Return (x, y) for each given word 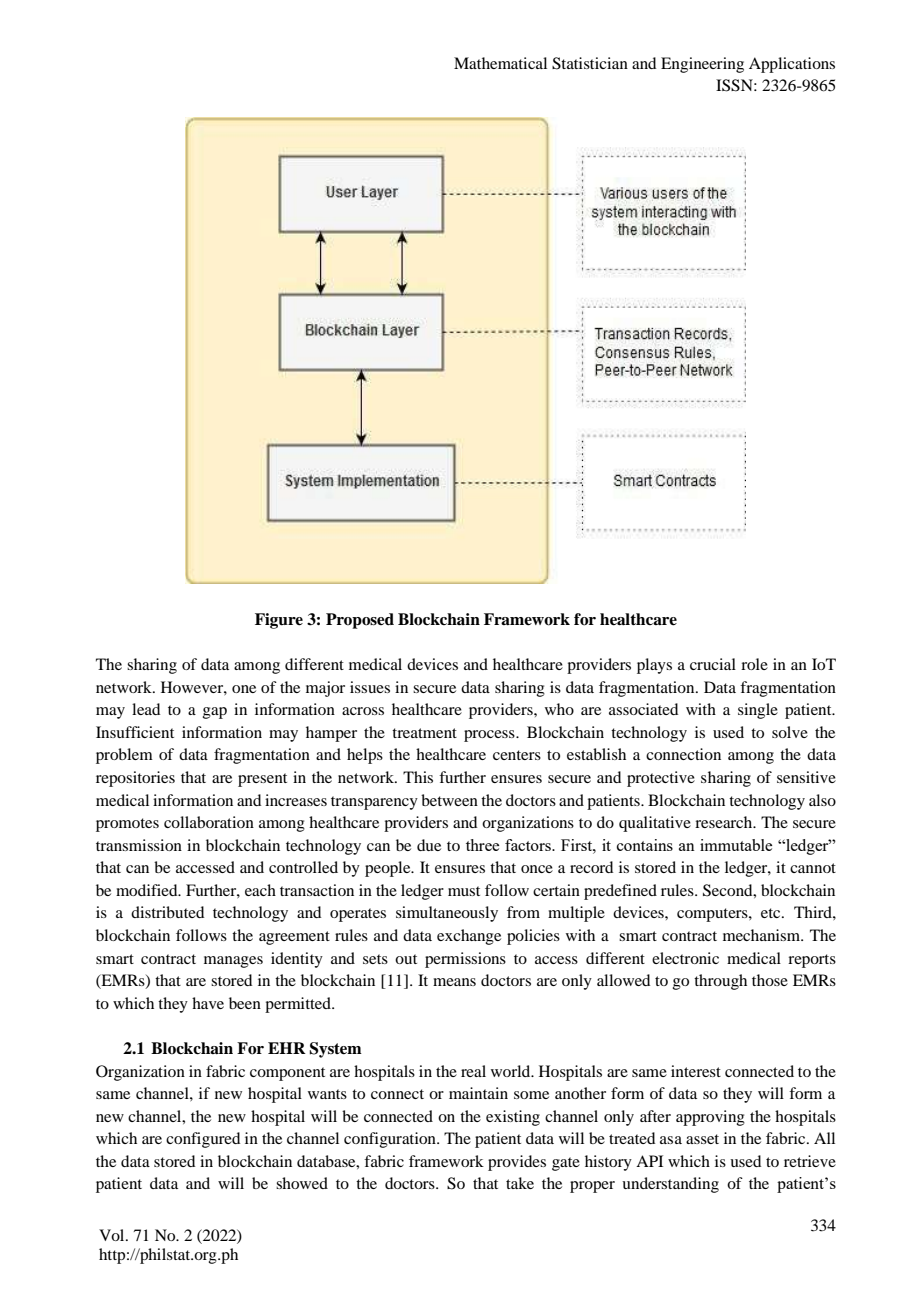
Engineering (702, 65)
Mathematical (500, 63)
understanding (670, 1185)
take (520, 1183)
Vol (113, 1235)
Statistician (590, 63)
